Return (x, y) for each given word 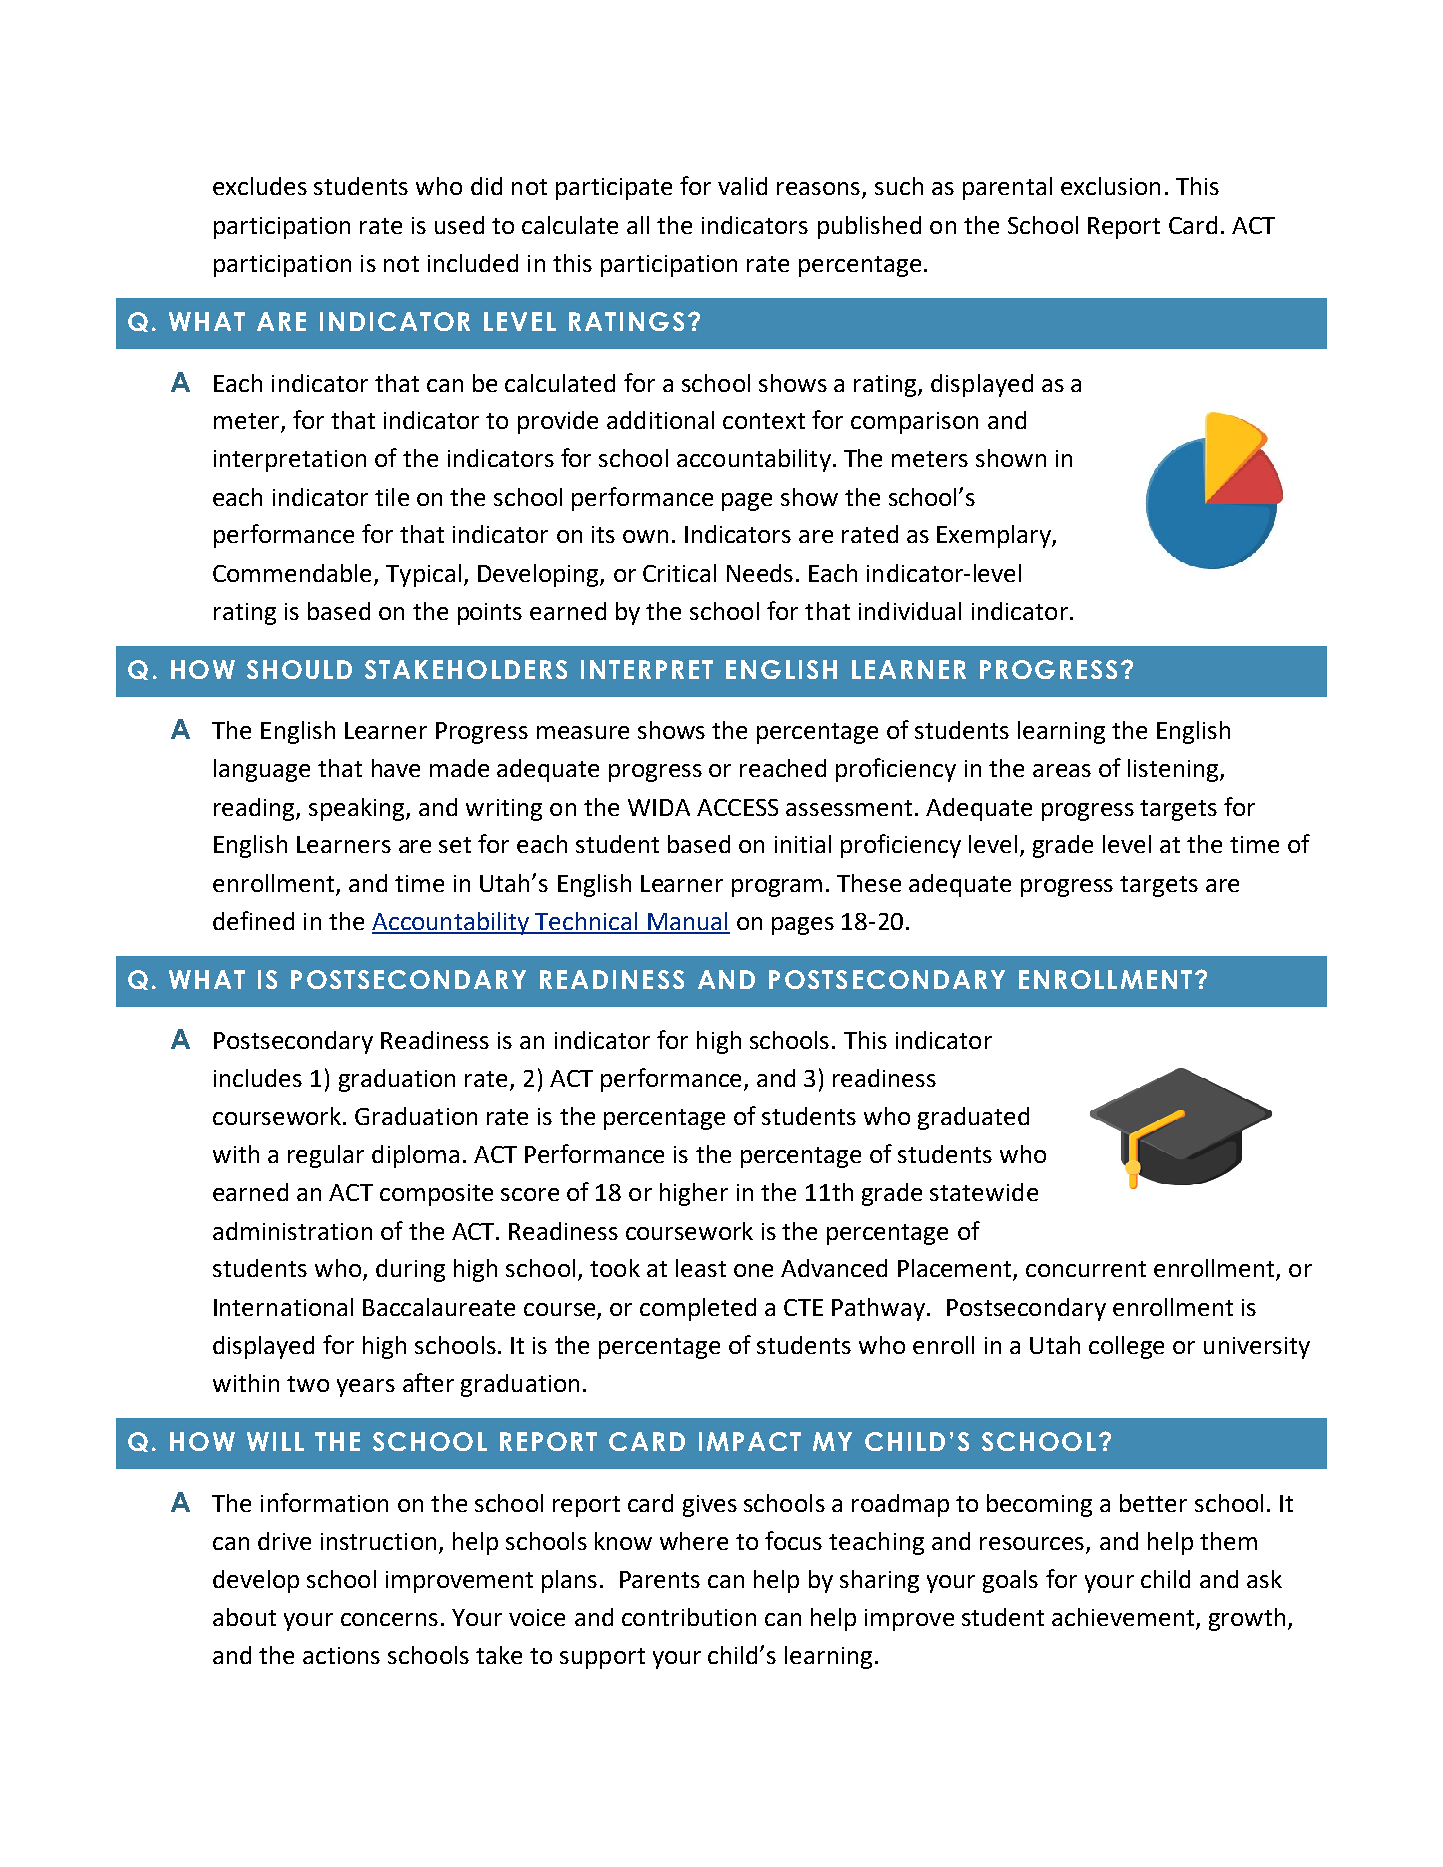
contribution (689, 1617)
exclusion (1110, 186)
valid (742, 186)
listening (1174, 770)
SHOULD (299, 669)
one (753, 1270)
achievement (1123, 1617)
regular (326, 1156)
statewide (984, 1192)
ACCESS (737, 807)
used (459, 225)
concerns (389, 1619)
